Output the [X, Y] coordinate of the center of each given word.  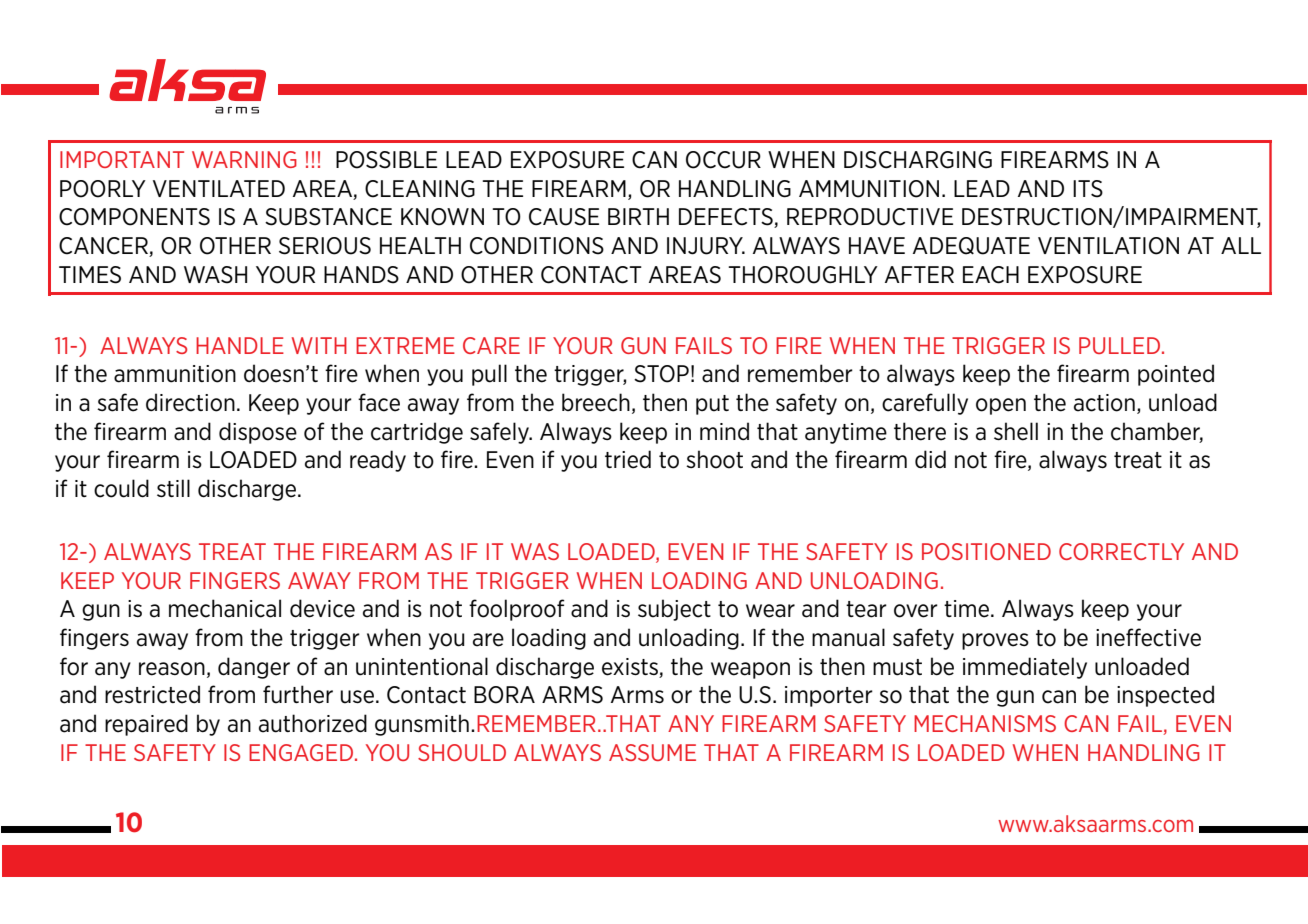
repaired [146, 725]
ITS [1088, 189]
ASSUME [652, 752]
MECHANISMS [985, 723]
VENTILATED [219, 188]
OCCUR [723, 160]
